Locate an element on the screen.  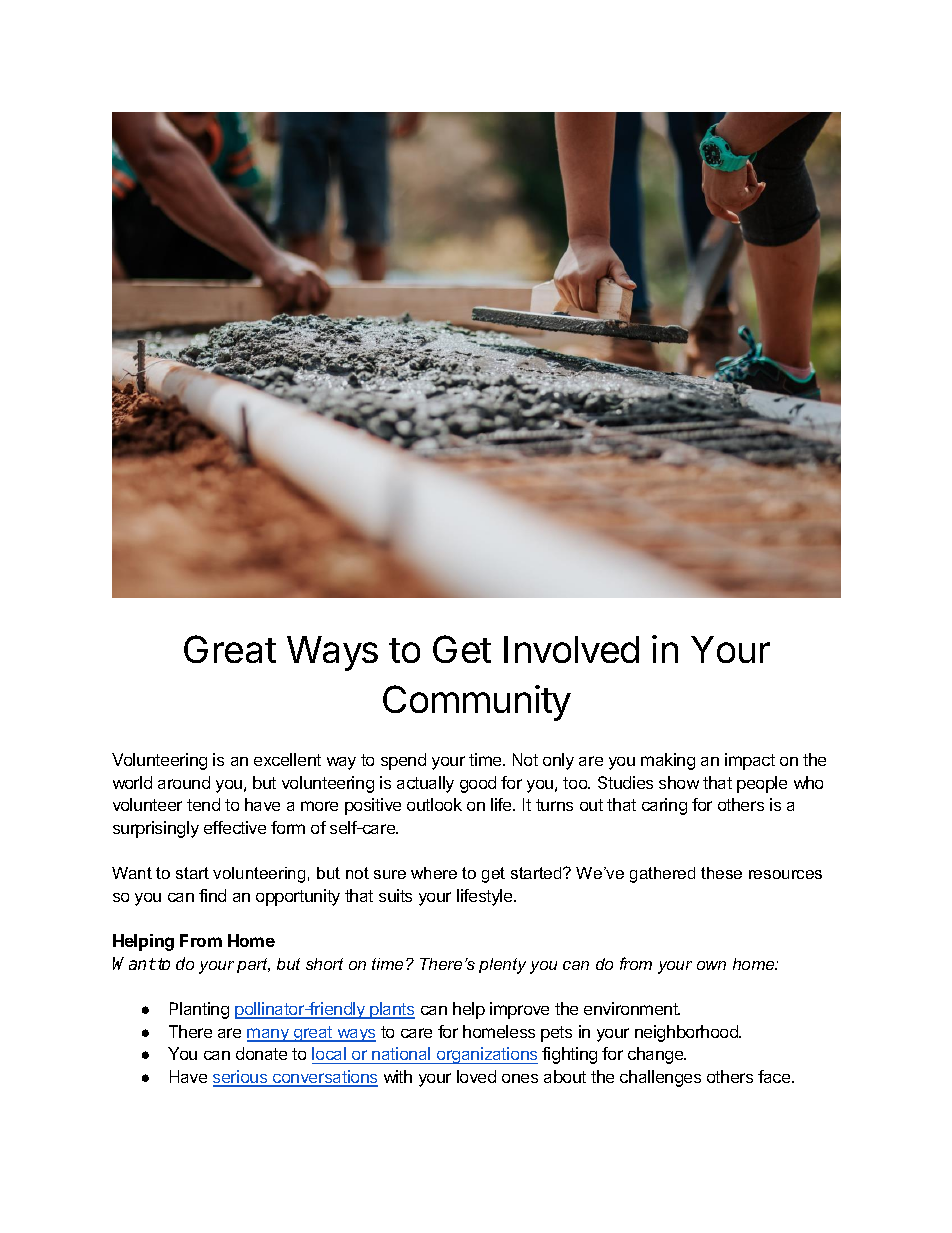
where is located at coordinates (434, 873).
